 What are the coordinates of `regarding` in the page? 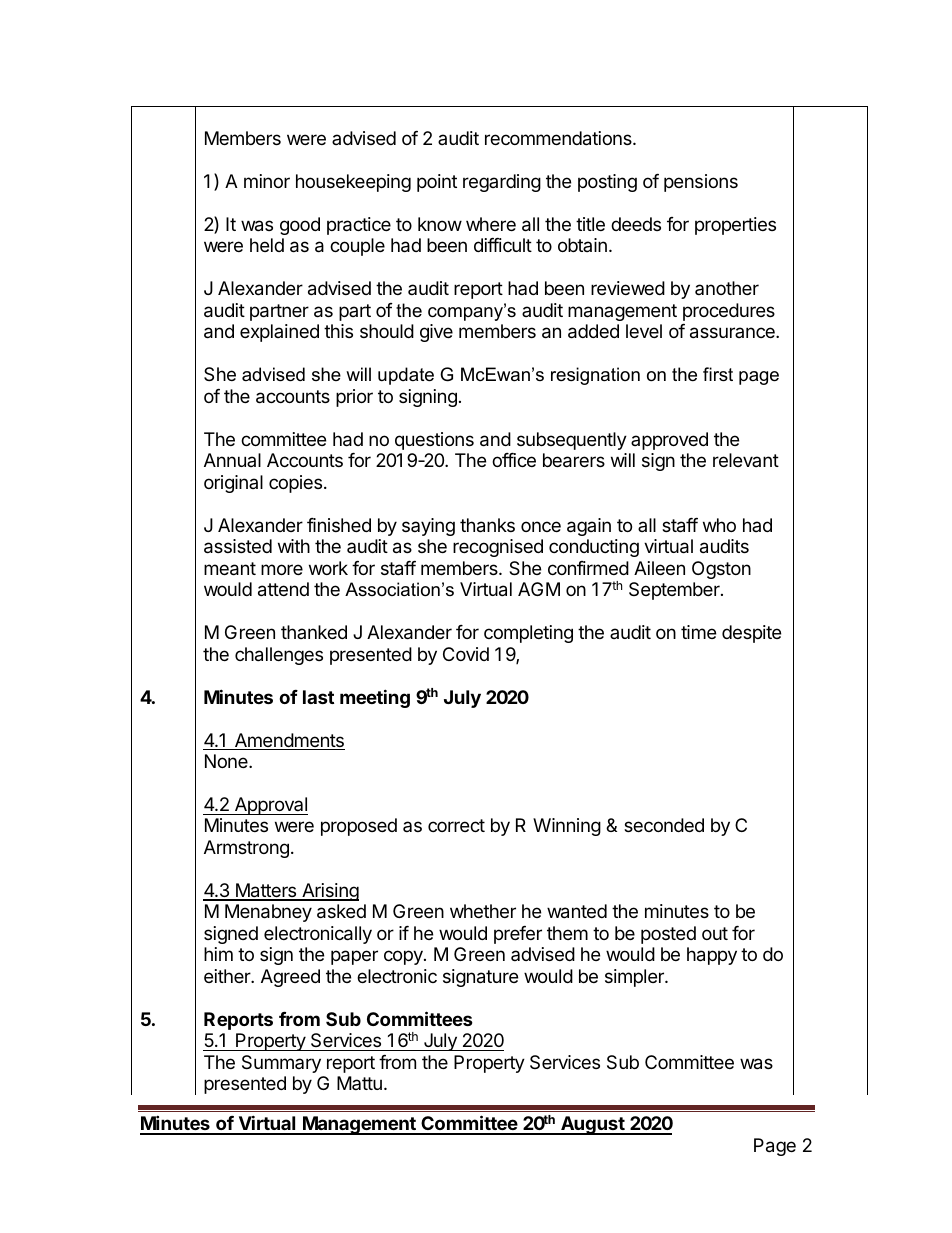 It's located at (502, 183).
